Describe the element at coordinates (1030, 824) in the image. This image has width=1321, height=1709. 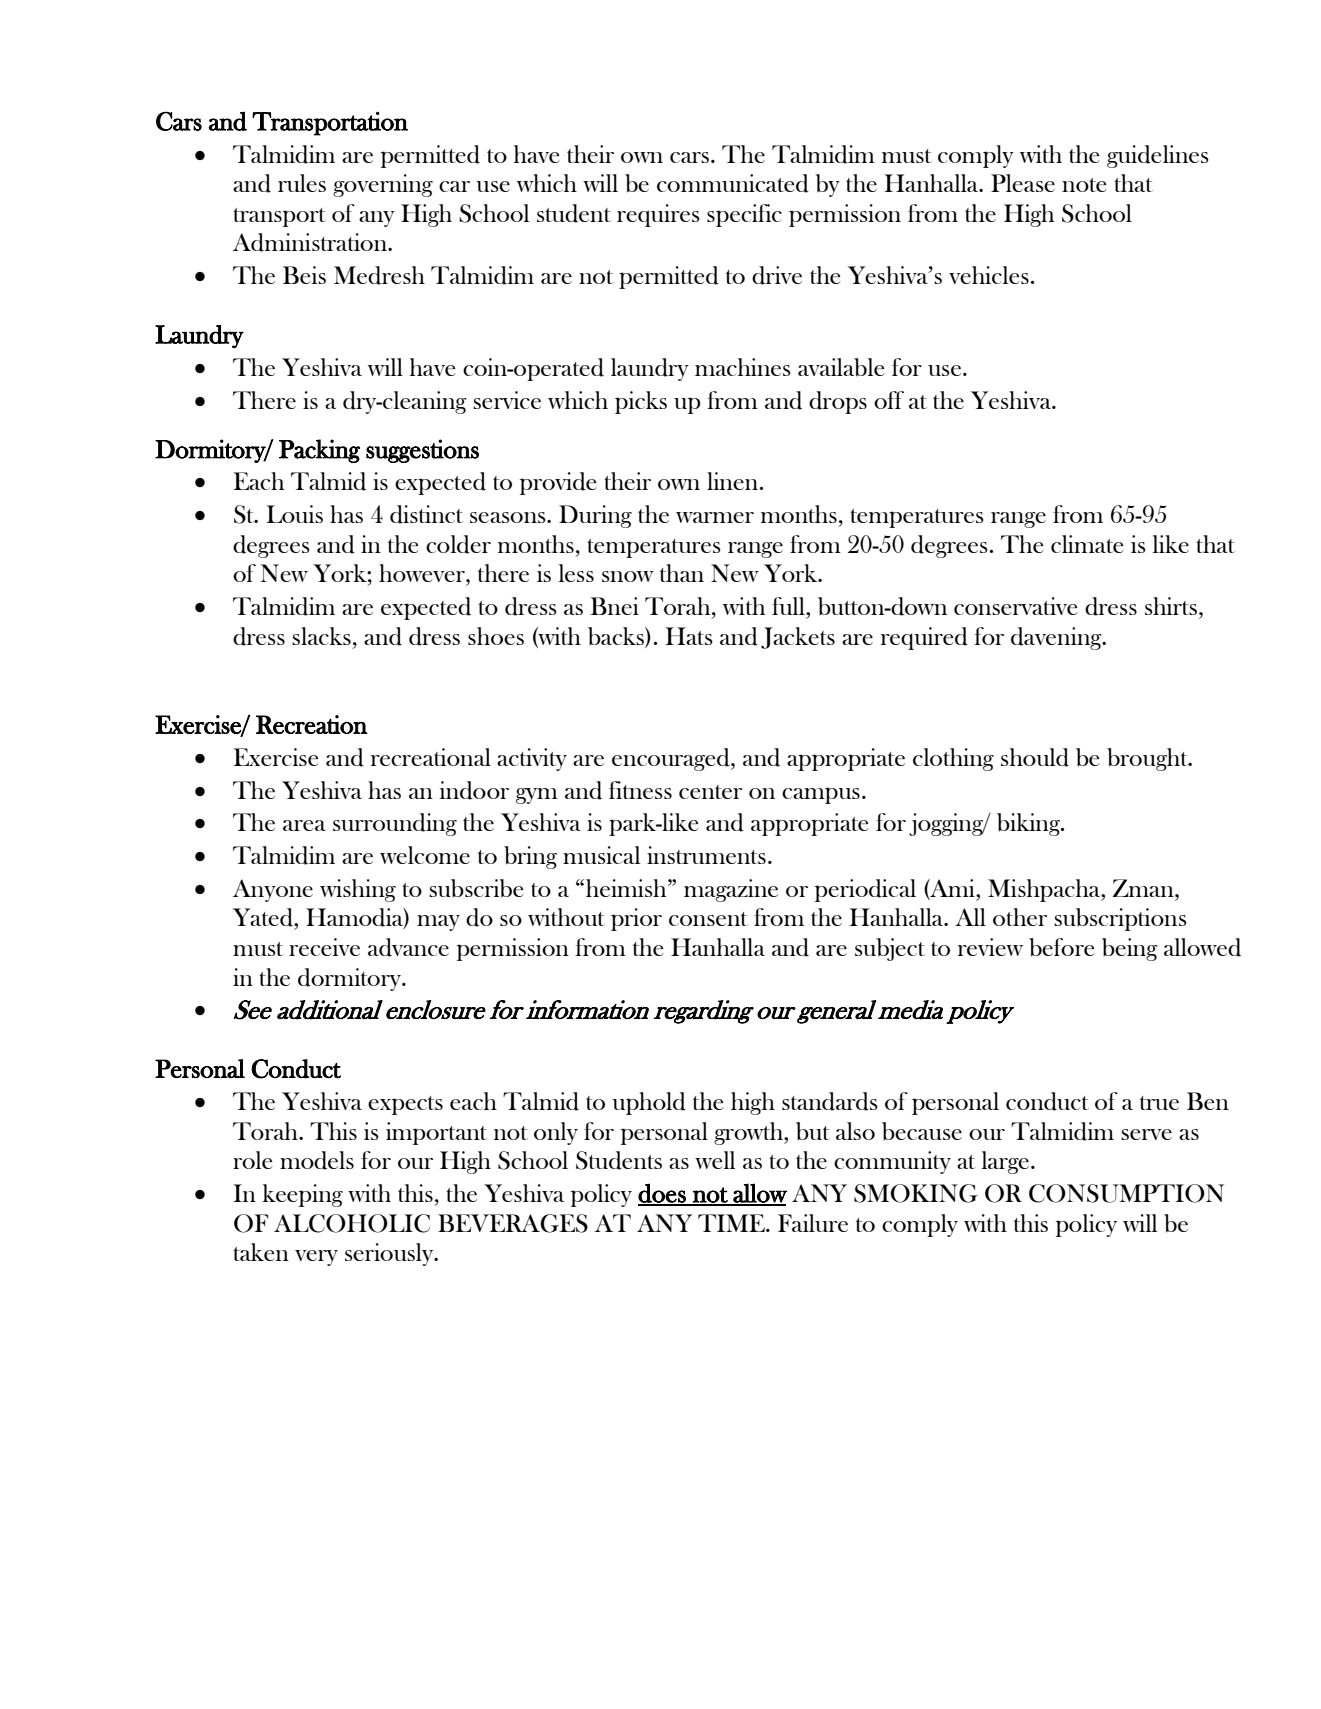
I see `biking` at that location.
